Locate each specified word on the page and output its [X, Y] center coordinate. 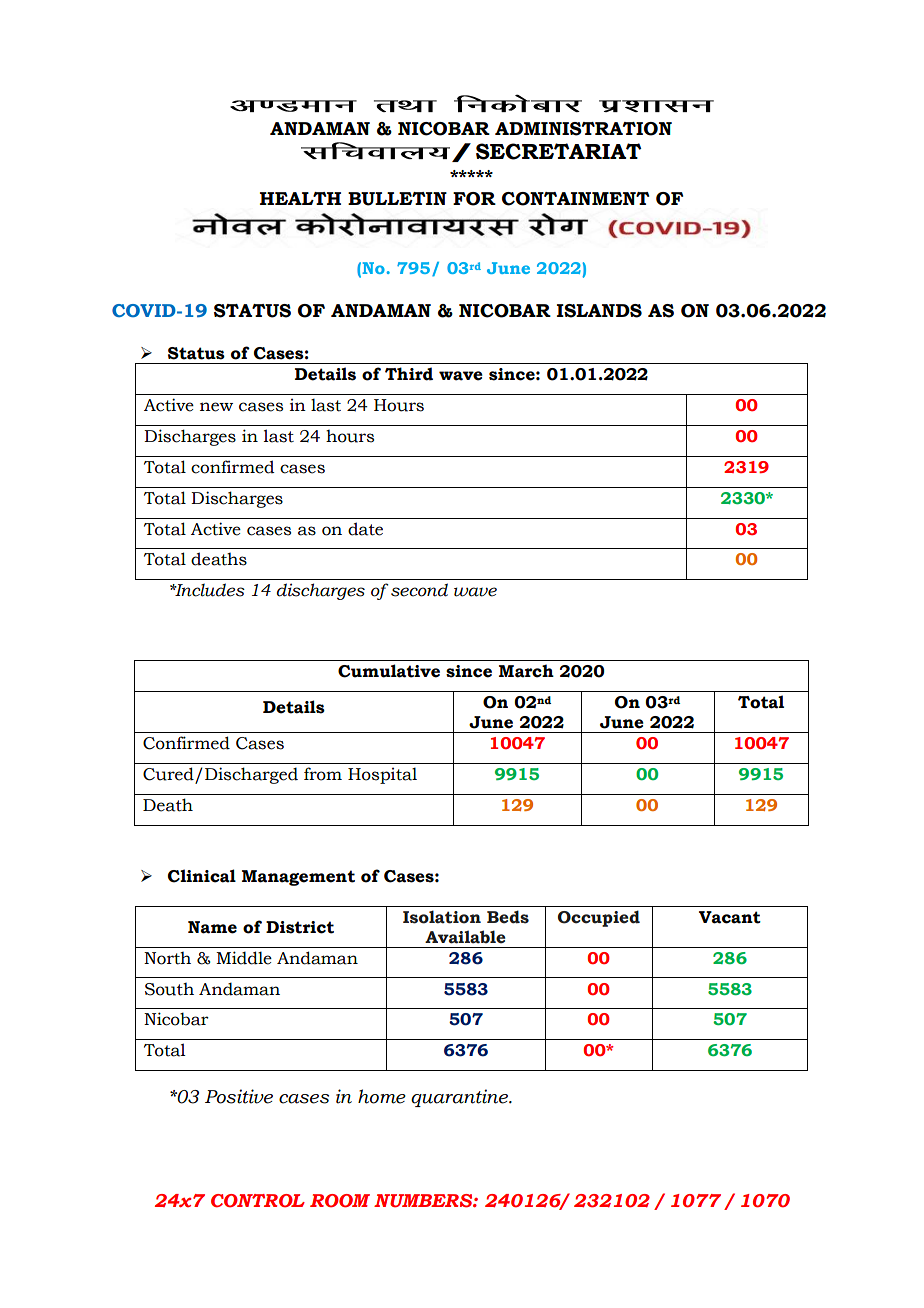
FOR [474, 199]
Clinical [202, 876]
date [365, 529]
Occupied [599, 918]
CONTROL [258, 1201]
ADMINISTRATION [583, 129]
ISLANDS [599, 311]
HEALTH [300, 198]
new [216, 407]
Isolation [442, 917]
